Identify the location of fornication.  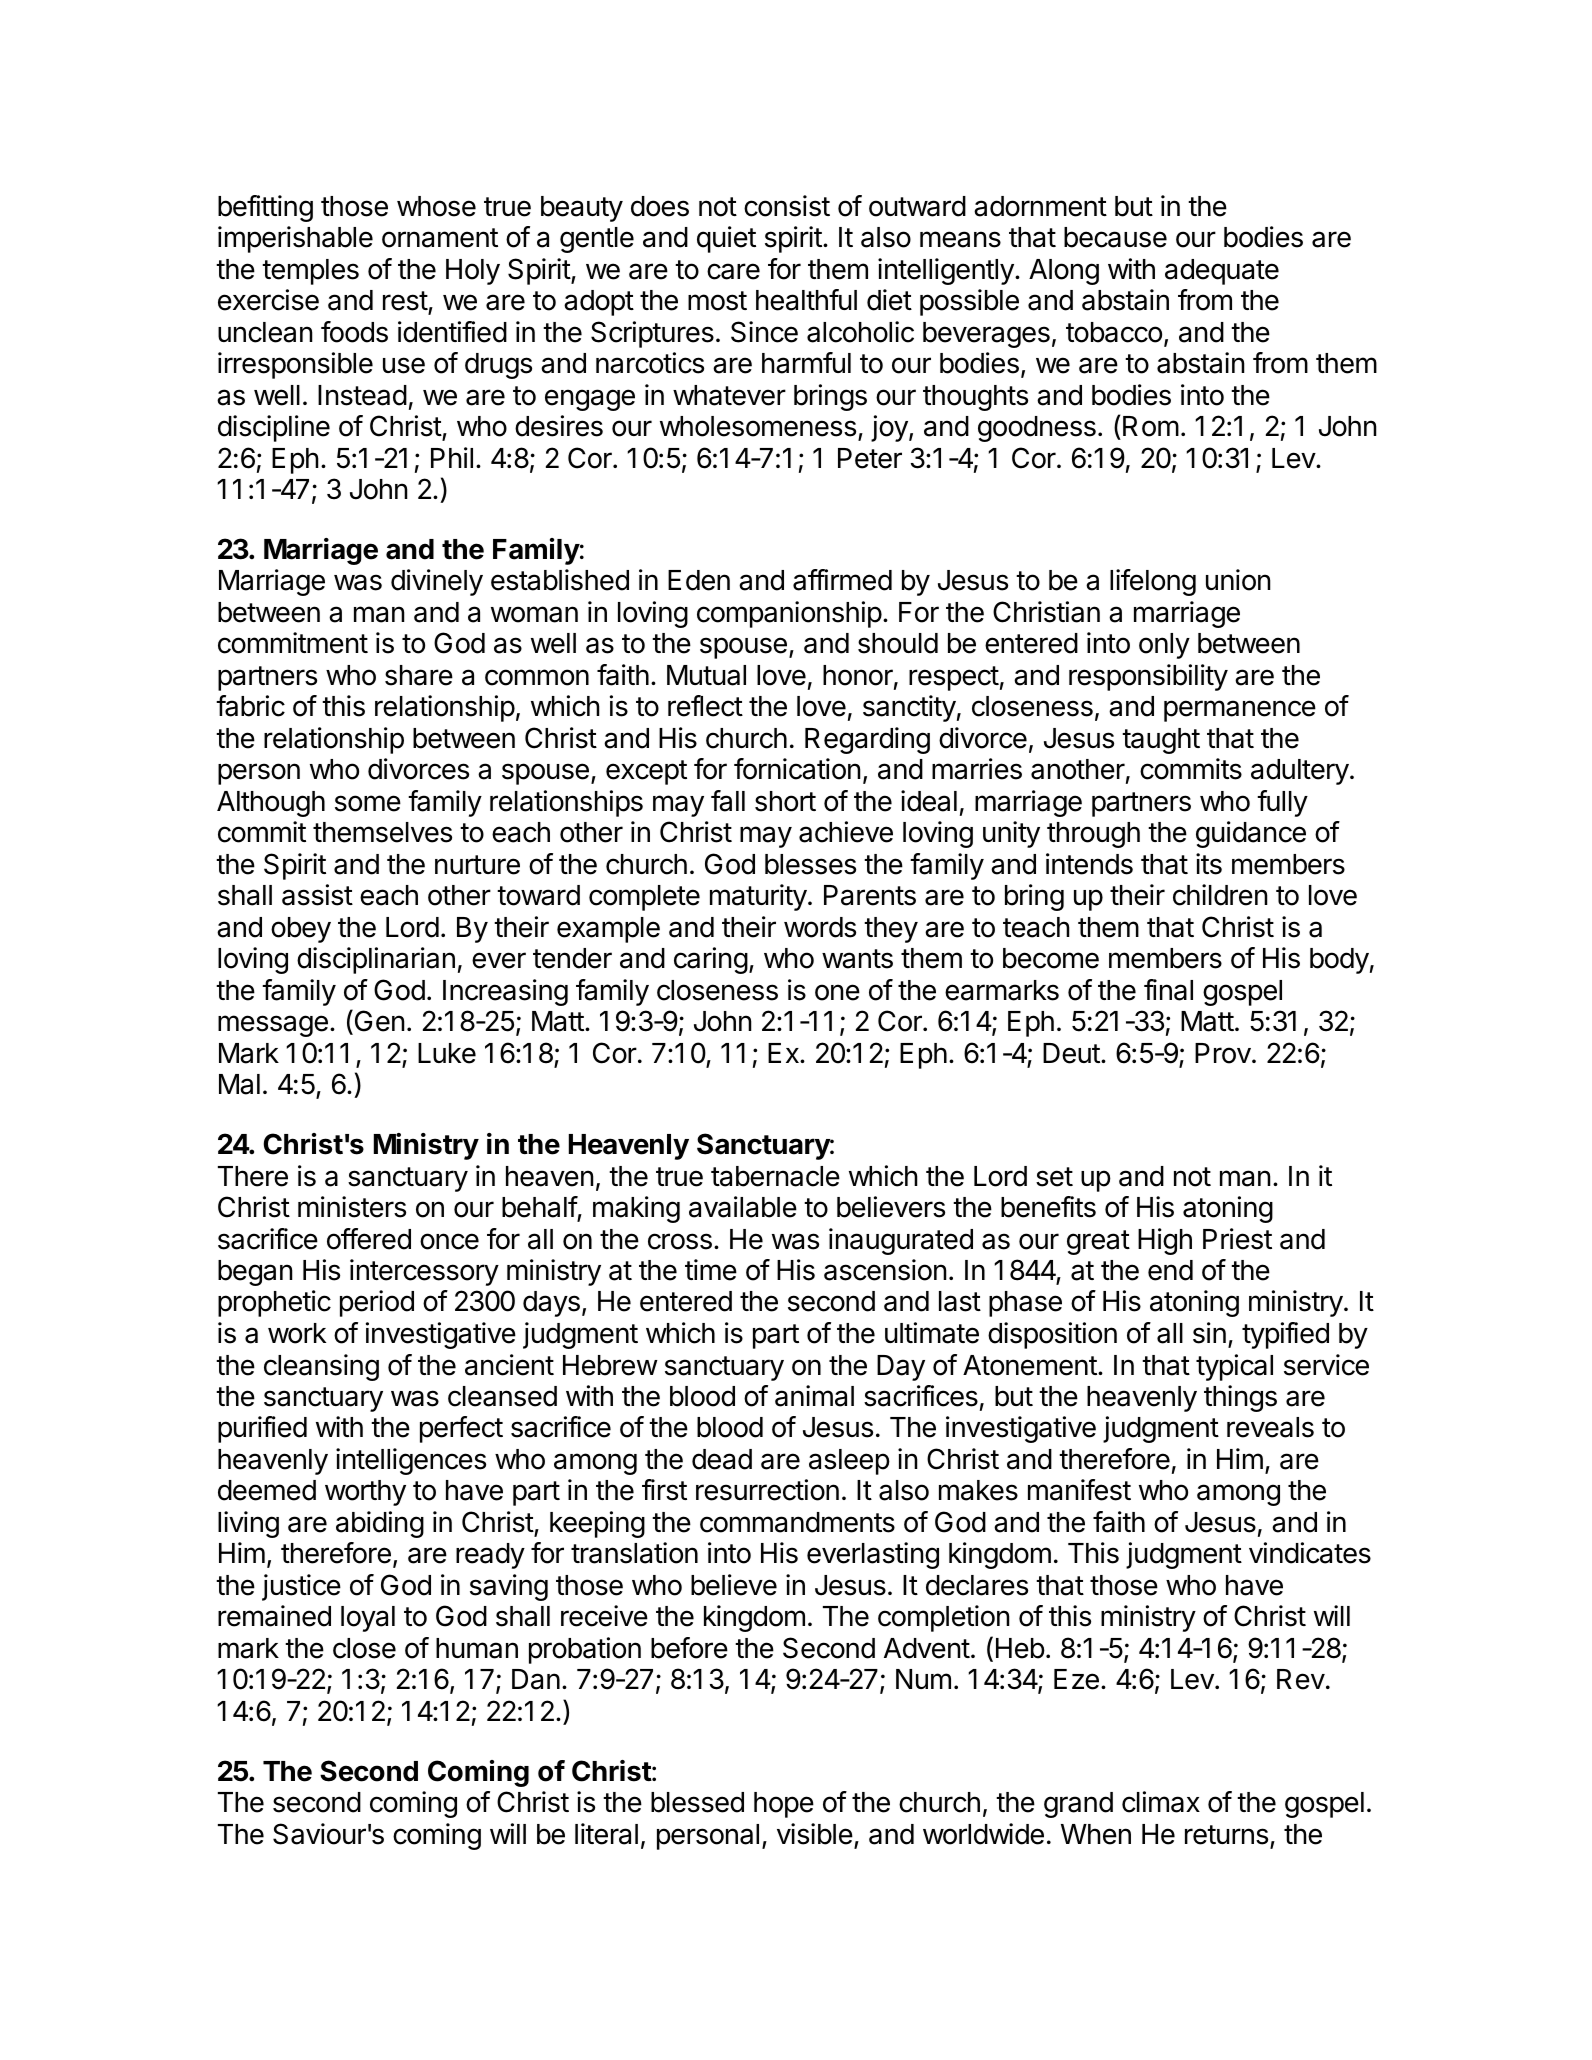
(797, 769).
